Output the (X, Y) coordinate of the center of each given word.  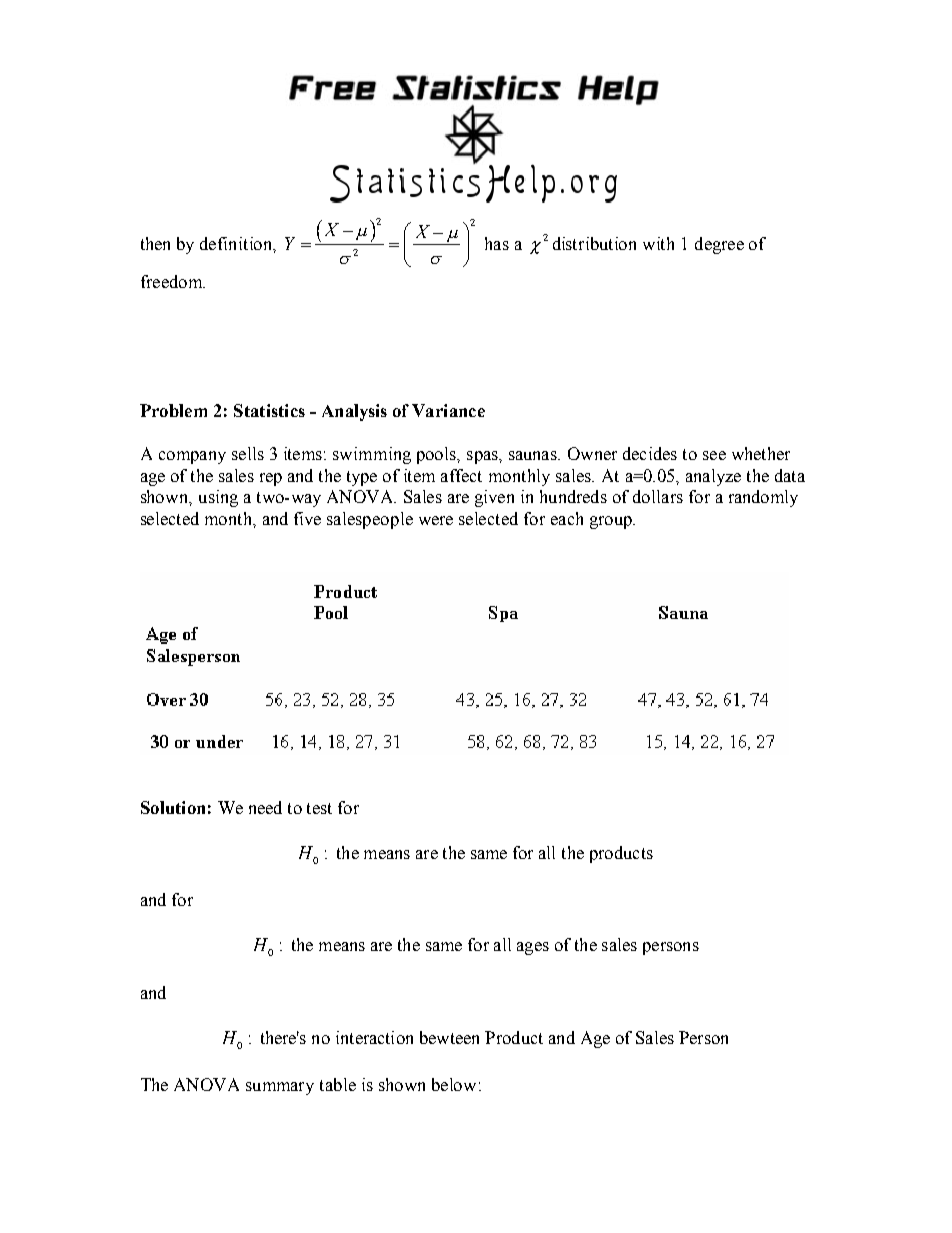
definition (237, 244)
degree (719, 245)
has (497, 243)
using (218, 498)
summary (280, 1088)
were (436, 520)
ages (533, 948)
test (319, 808)
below (454, 1084)
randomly (763, 498)
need (265, 807)
